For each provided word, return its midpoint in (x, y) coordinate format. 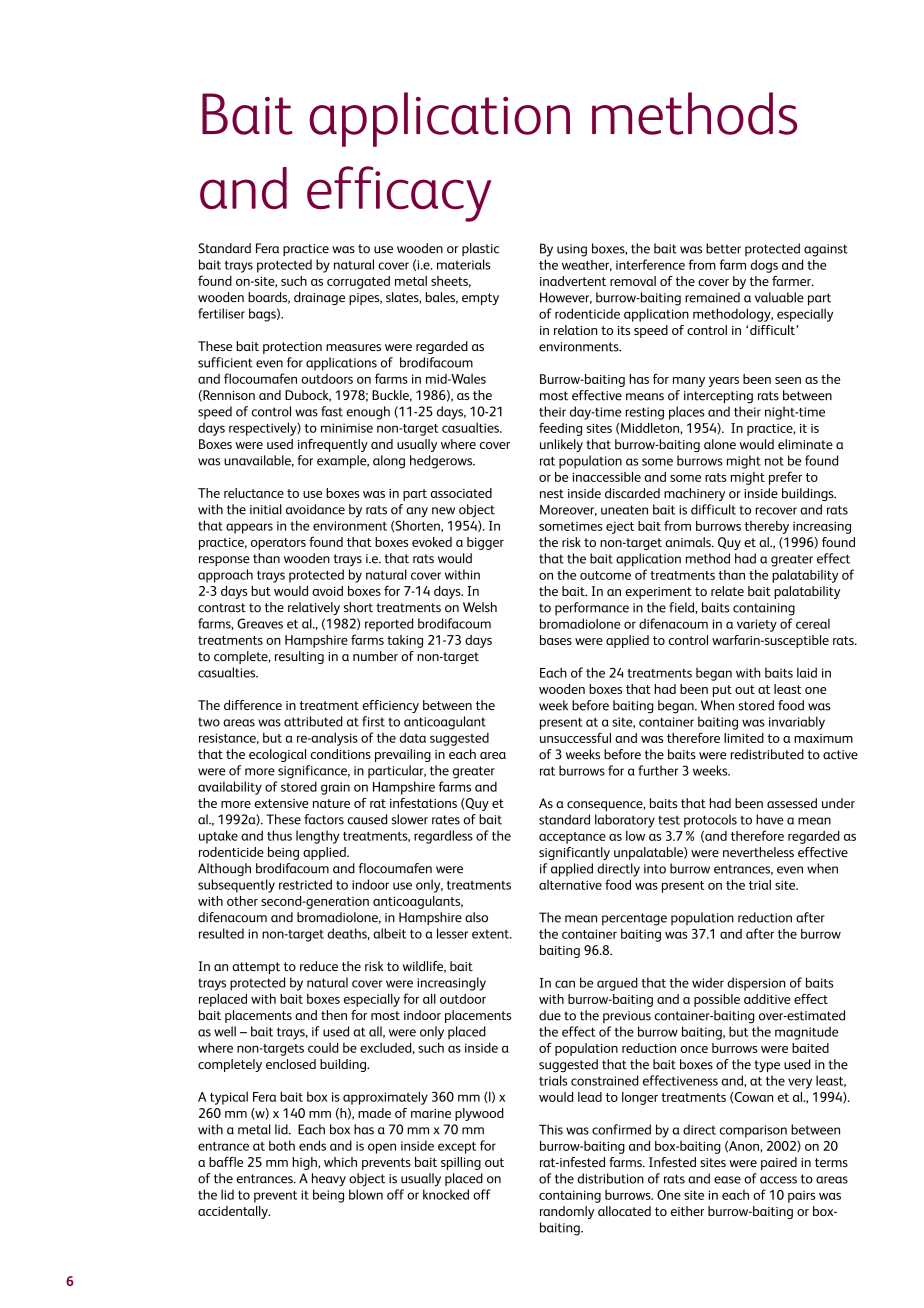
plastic (480, 249)
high (306, 1163)
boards (269, 298)
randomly (567, 1212)
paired (779, 1163)
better (723, 248)
